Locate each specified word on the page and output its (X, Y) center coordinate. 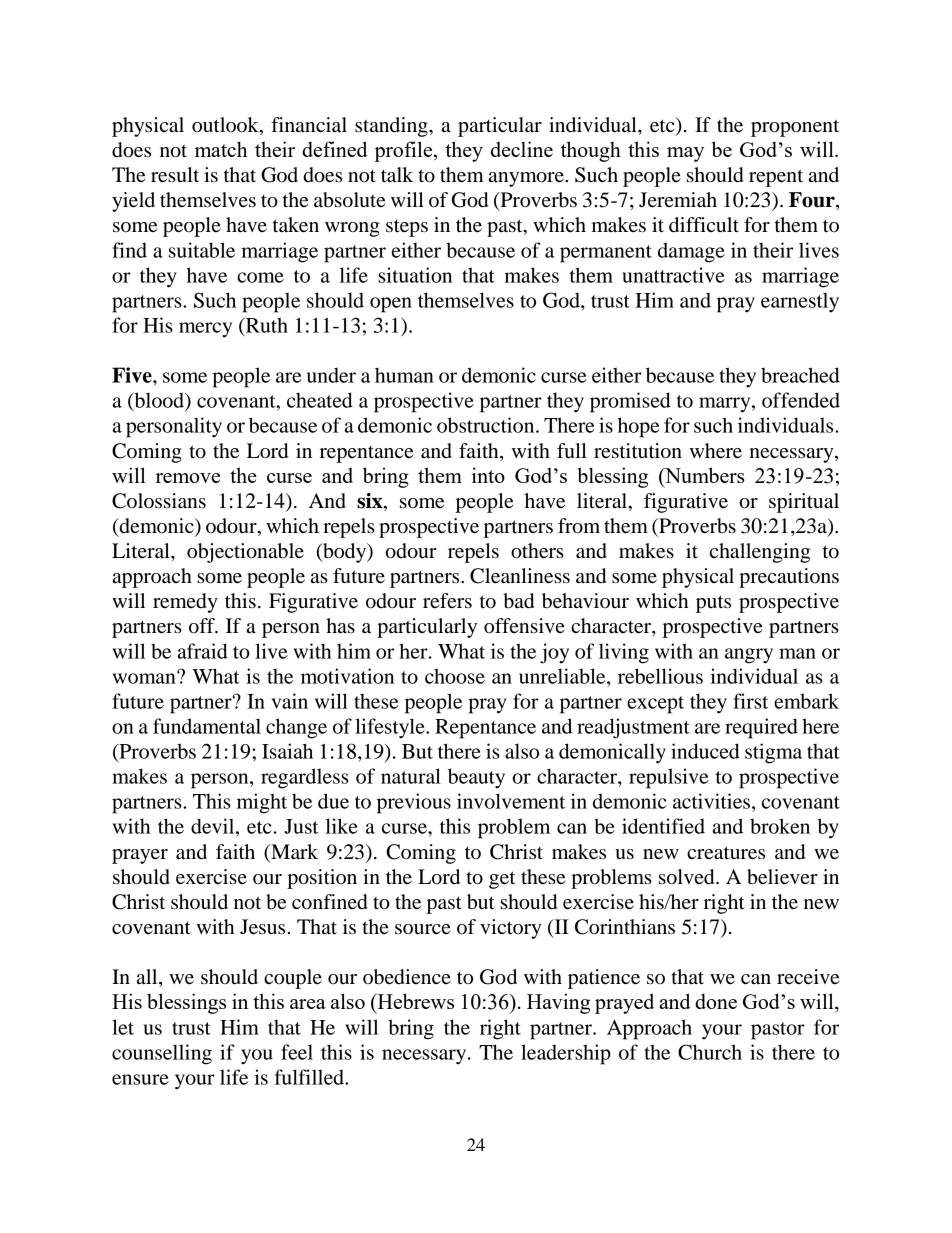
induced (705, 751)
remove (188, 478)
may (685, 154)
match (221, 149)
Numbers (704, 475)
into (488, 475)
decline (522, 149)
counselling (162, 1054)
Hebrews (414, 1001)
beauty (476, 778)
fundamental (207, 726)
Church (710, 1052)
